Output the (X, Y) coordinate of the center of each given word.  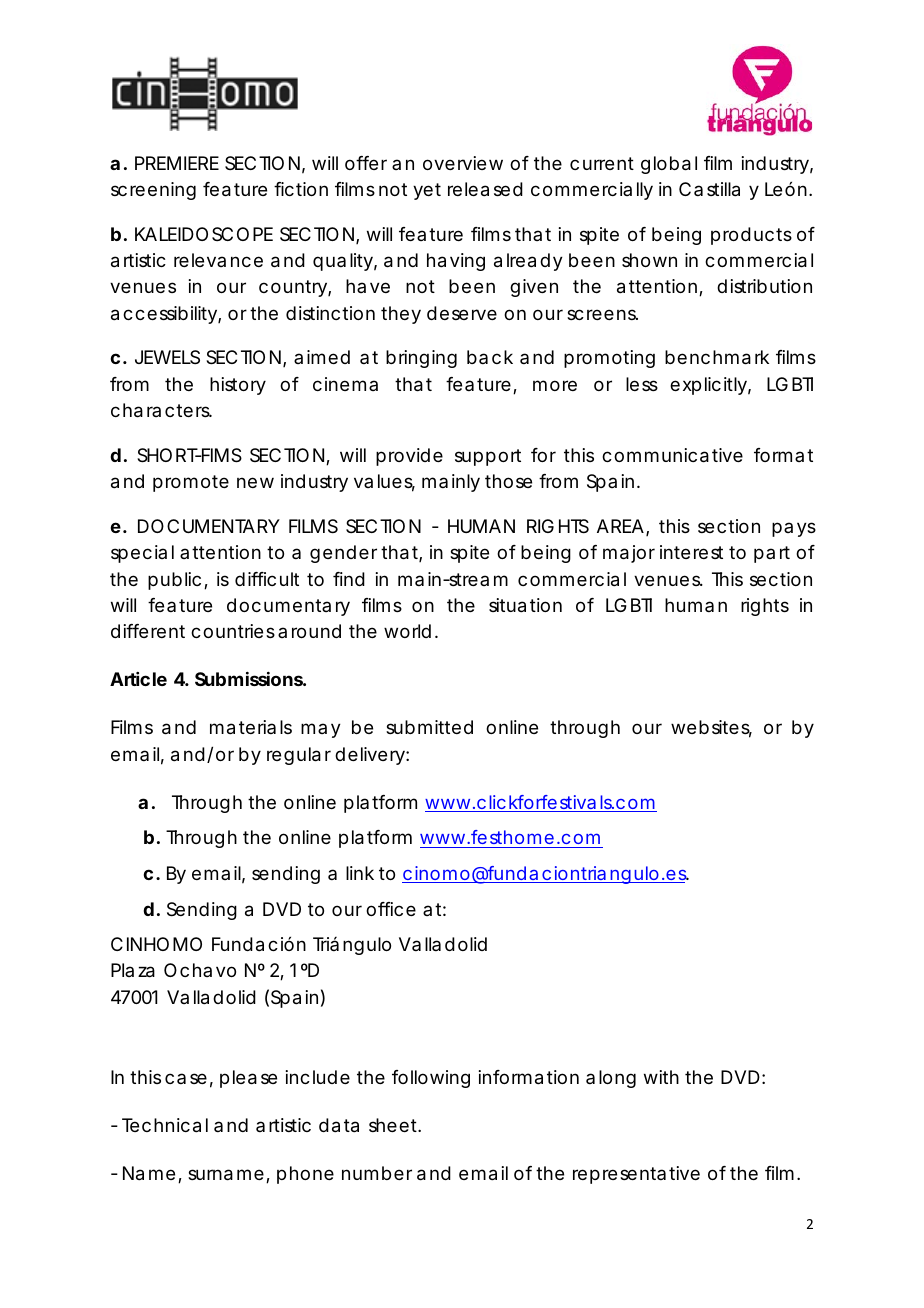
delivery (370, 756)
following (431, 1079)
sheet (394, 1125)
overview (463, 163)
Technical (165, 1125)
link (360, 873)
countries (233, 631)
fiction (301, 189)
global (669, 165)
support (488, 457)
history (238, 386)
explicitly (708, 386)
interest (691, 552)
